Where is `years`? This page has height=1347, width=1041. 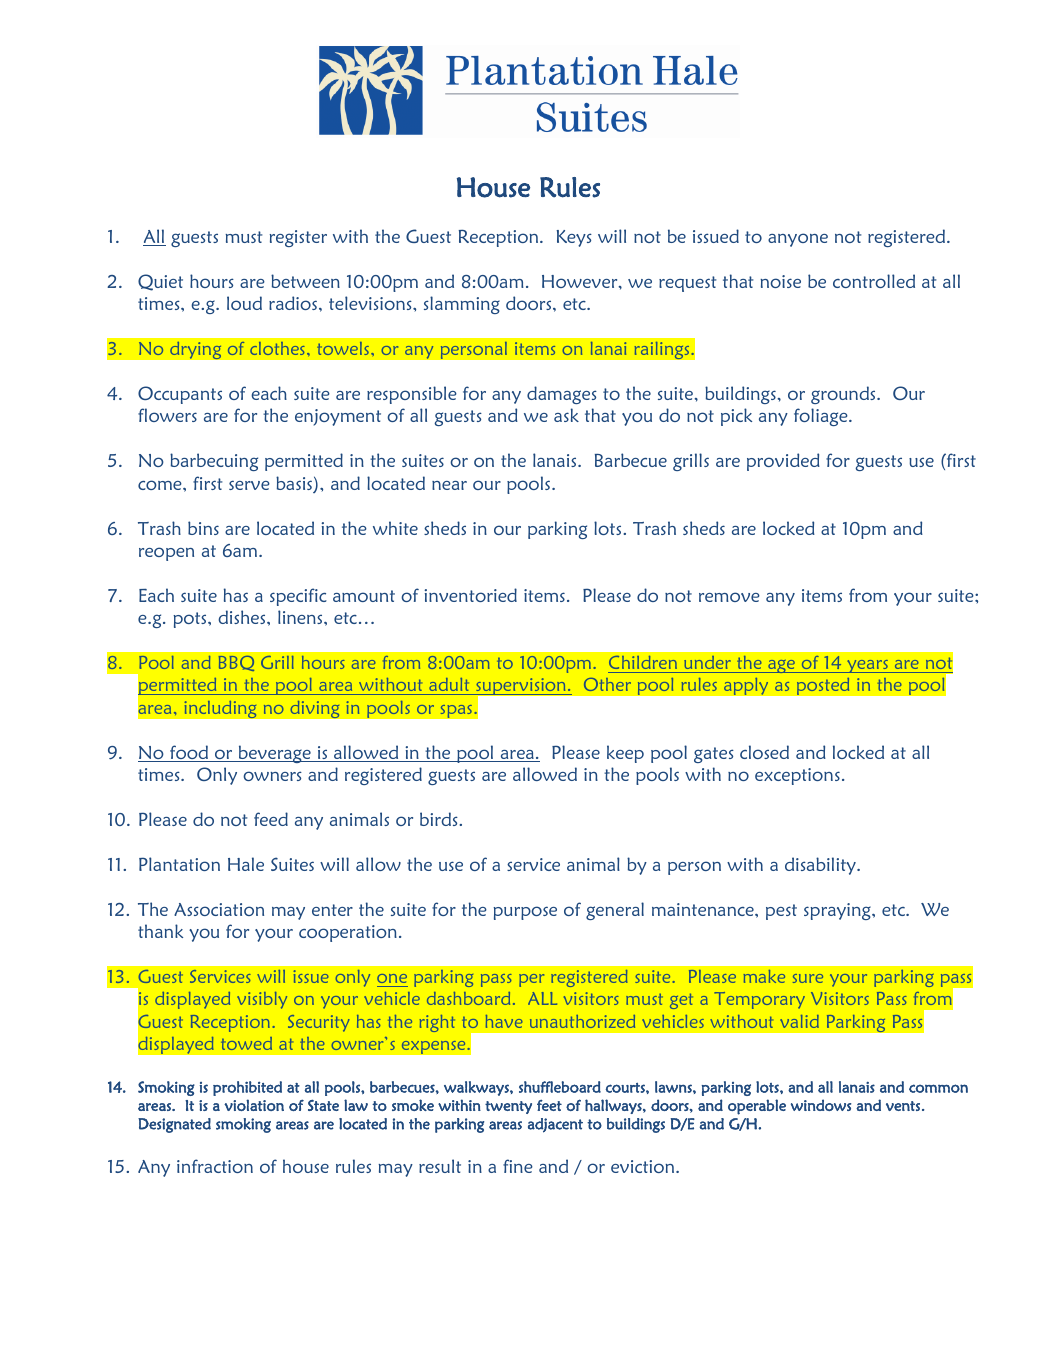 years is located at coordinates (867, 666).
